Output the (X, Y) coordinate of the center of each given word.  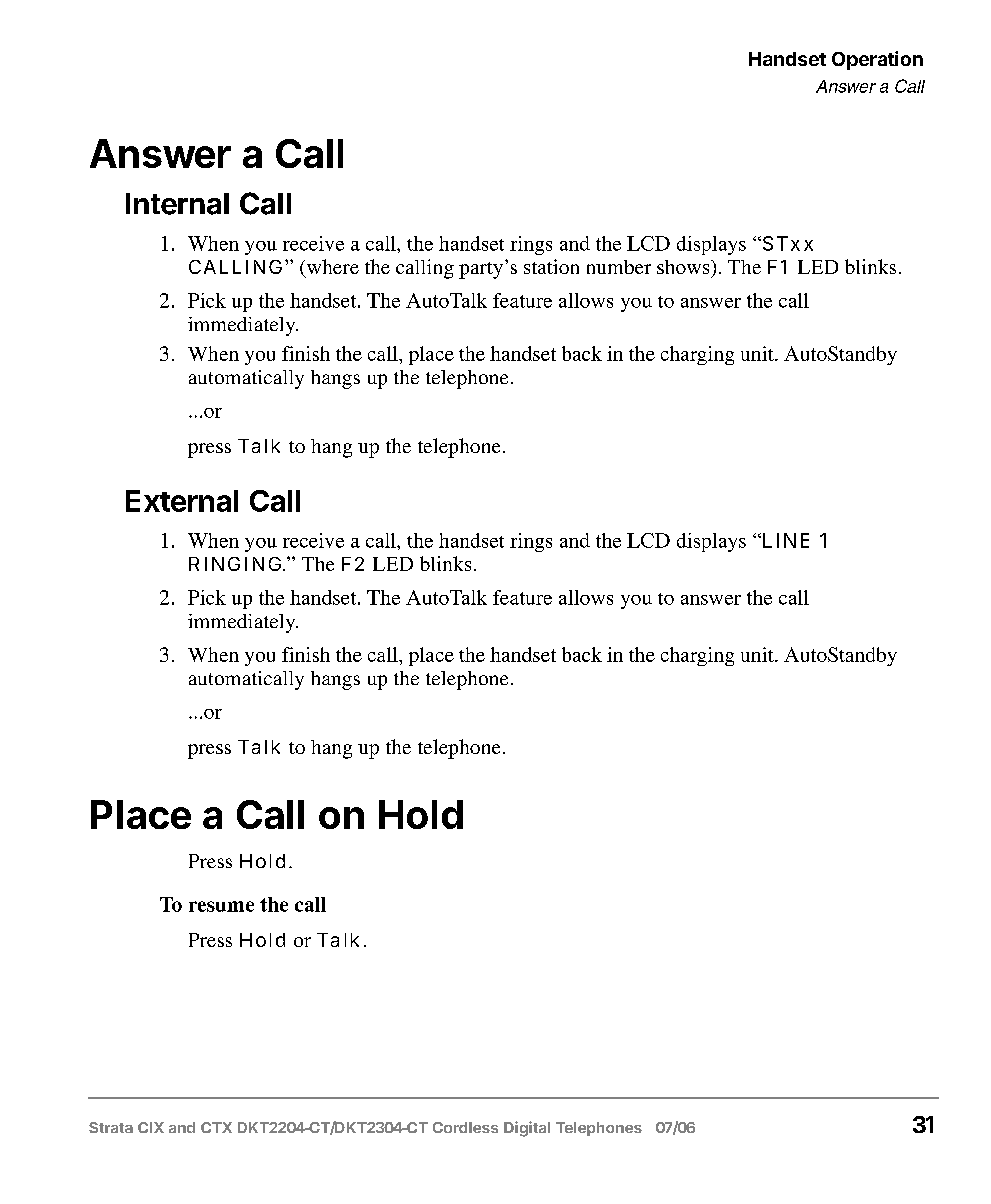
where (333, 266)
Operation (877, 60)
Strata (111, 1127)
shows (684, 267)
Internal (177, 204)
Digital (527, 1129)
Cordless (465, 1127)
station (551, 266)
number (619, 267)
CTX (216, 1127)
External (182, 501)
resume (221, 906)
